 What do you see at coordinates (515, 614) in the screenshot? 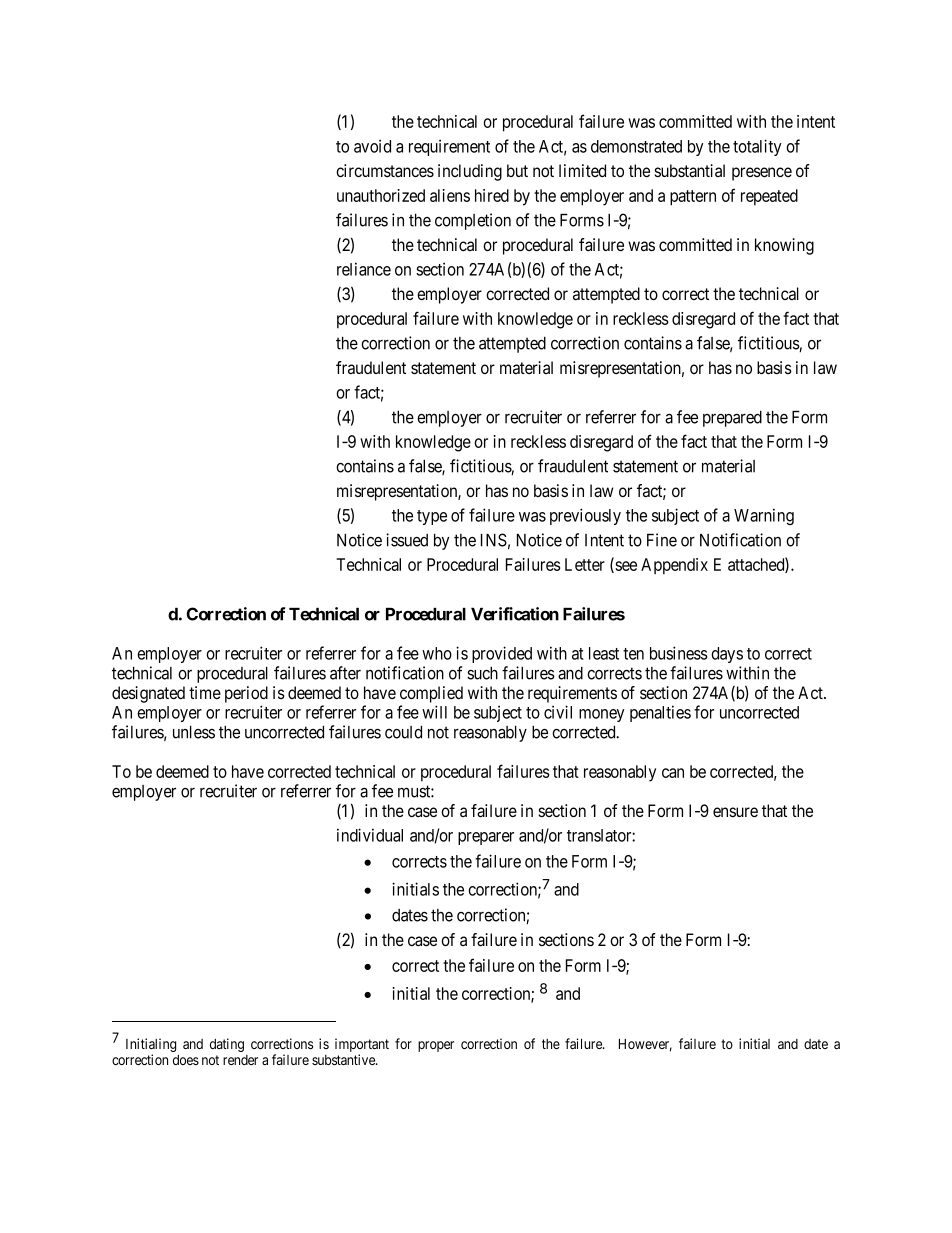
I see `Verification` at bounding box center [515, 614].
